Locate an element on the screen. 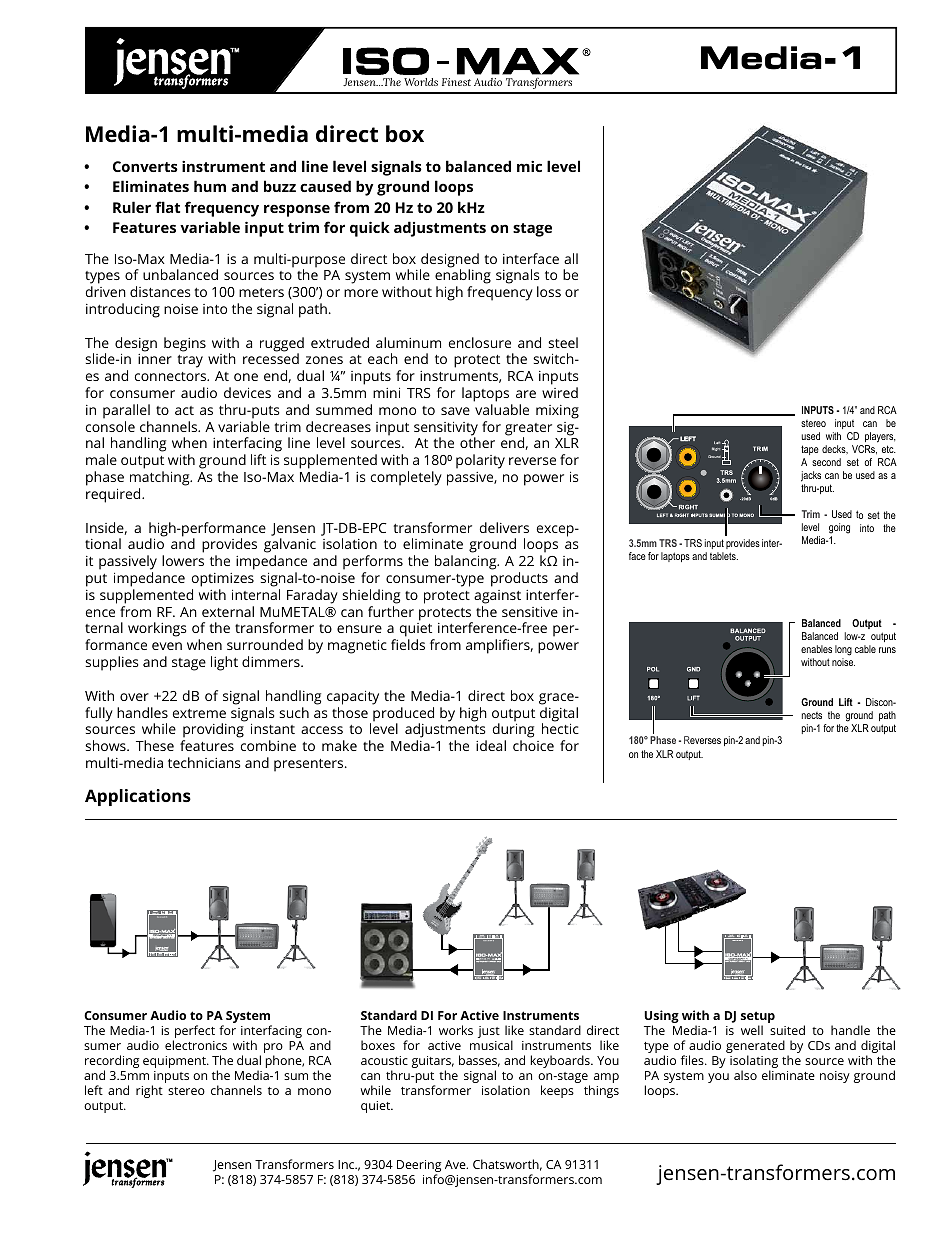 The image size is (952, 1233). enables is located at coordinates (816, 649).
